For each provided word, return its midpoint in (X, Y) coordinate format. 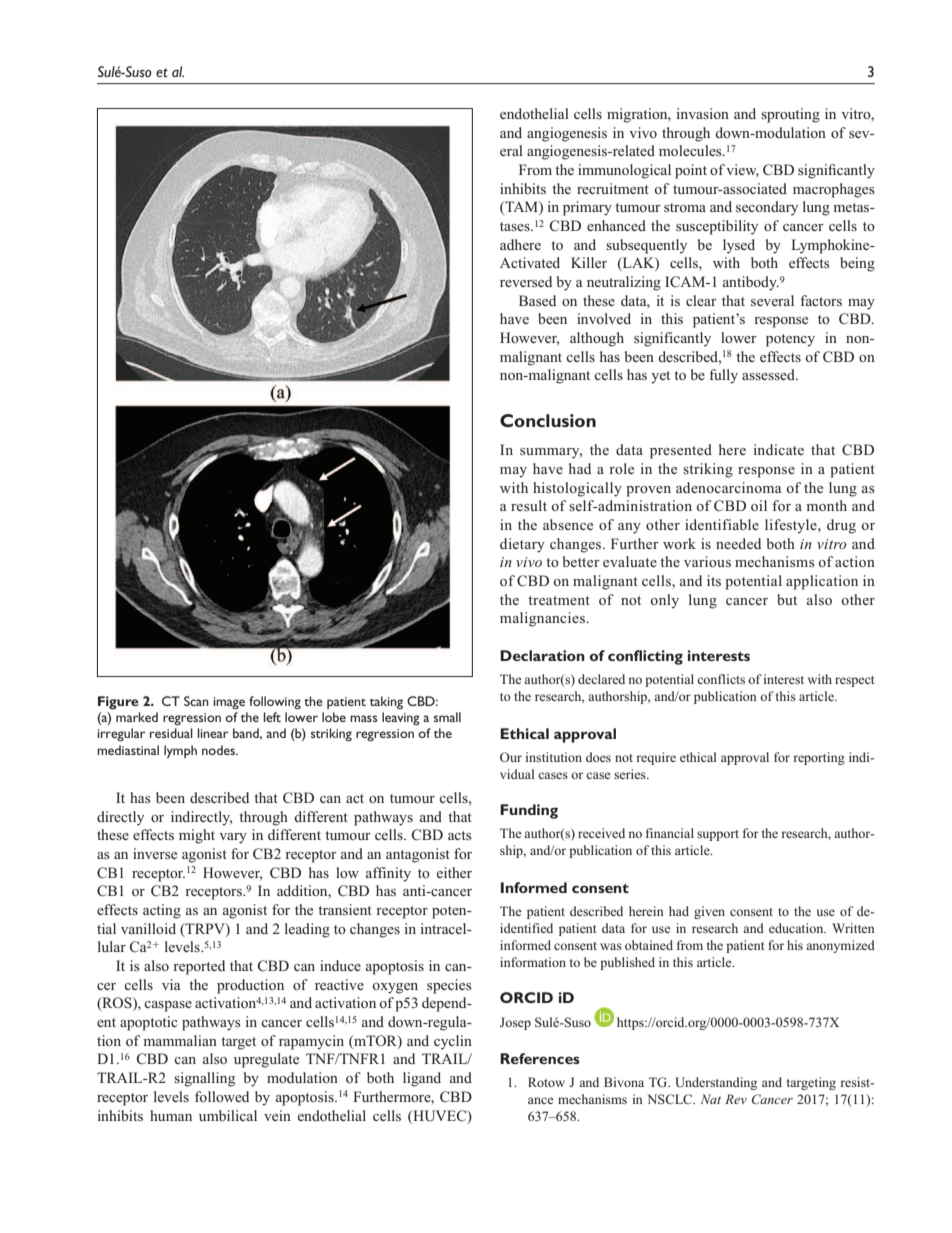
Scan (196, 701)
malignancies (543, 619)
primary (587, 208)
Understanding (716, 1083)
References (540, 1058)
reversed (526, 281)
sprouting (790, 115)
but (787, 599)
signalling (204, 1079)
